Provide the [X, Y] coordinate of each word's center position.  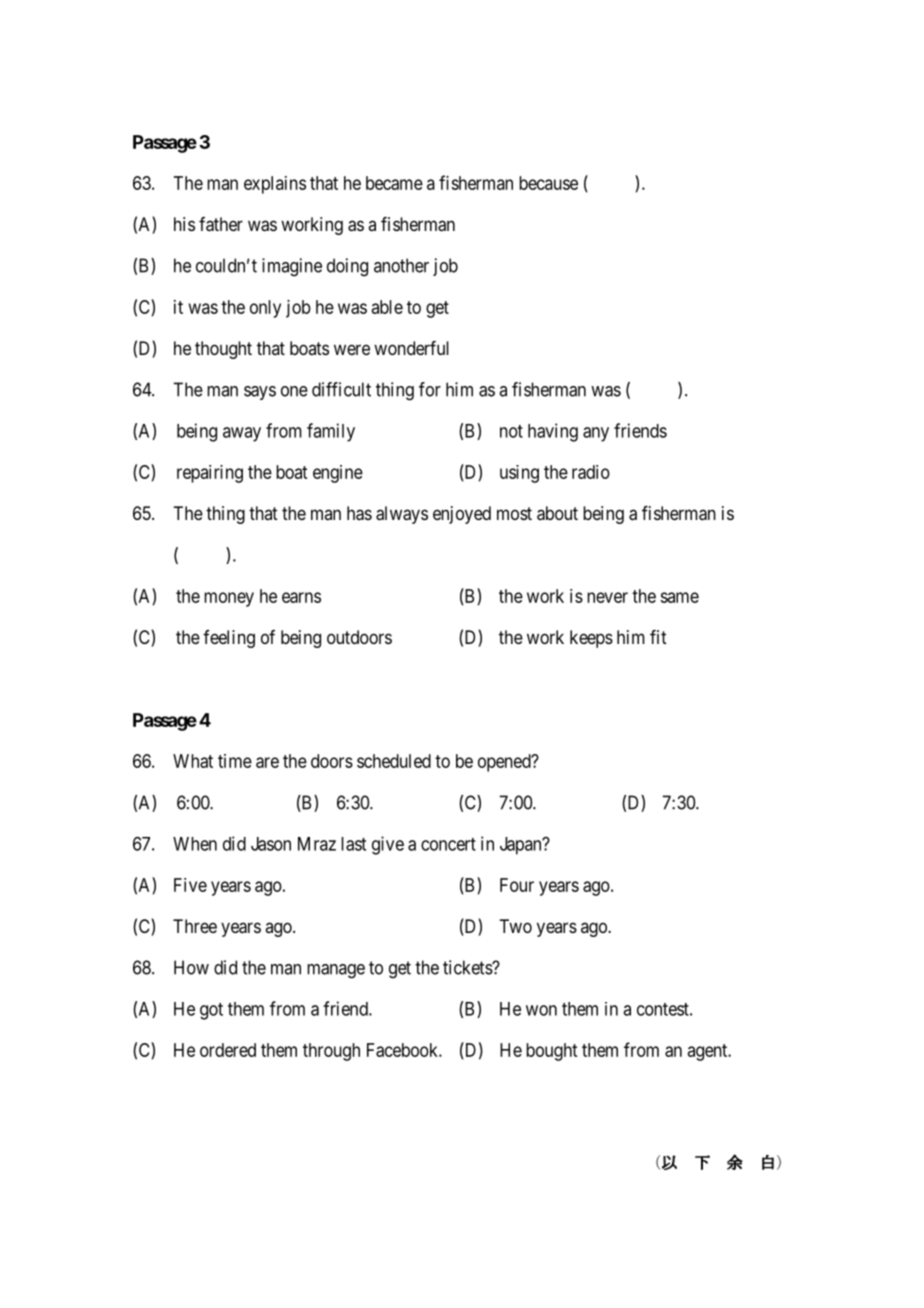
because [548, 183]
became [394, 183]
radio [591, 472]
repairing [210, 474]
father [221, 224]
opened [505, 763]
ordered [228, 1050]
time [235, 761]
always [402, 515]
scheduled [394, 761]
